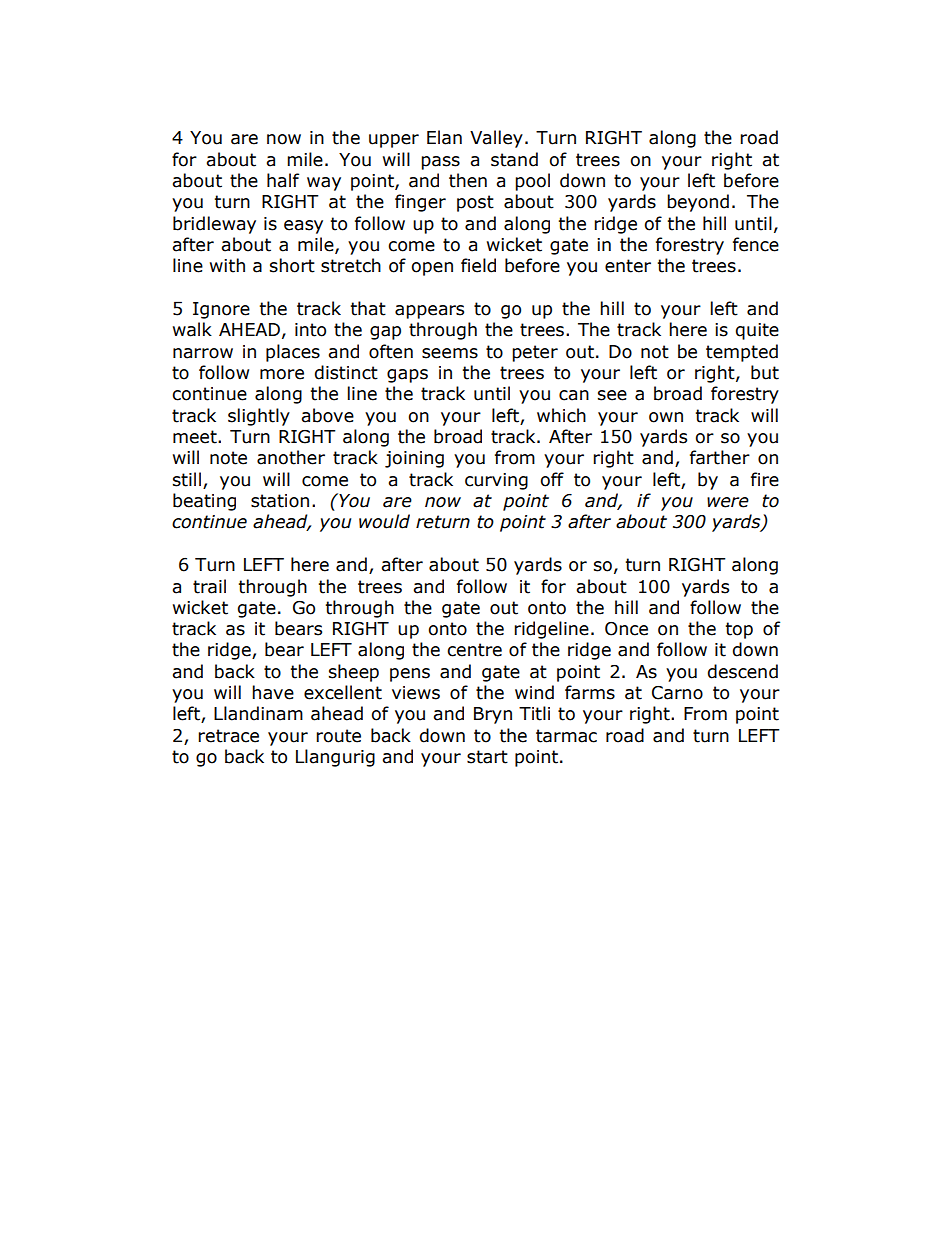 The image size is (952, 1233). What do you see at coordinates (728, 502) in the screenshot?
I see `were` at bounding box center [728, 502].
